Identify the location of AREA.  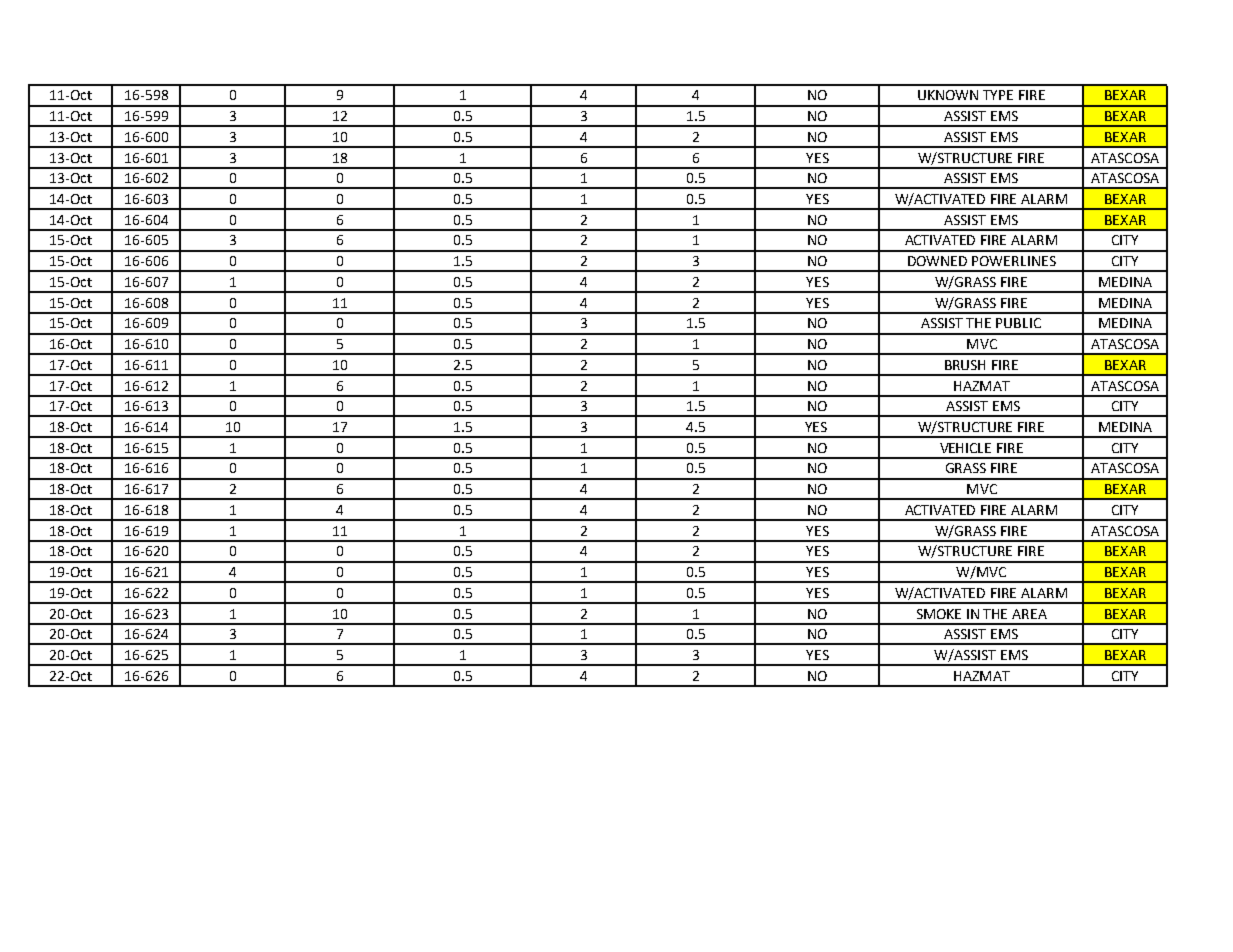
(1029, 614).
